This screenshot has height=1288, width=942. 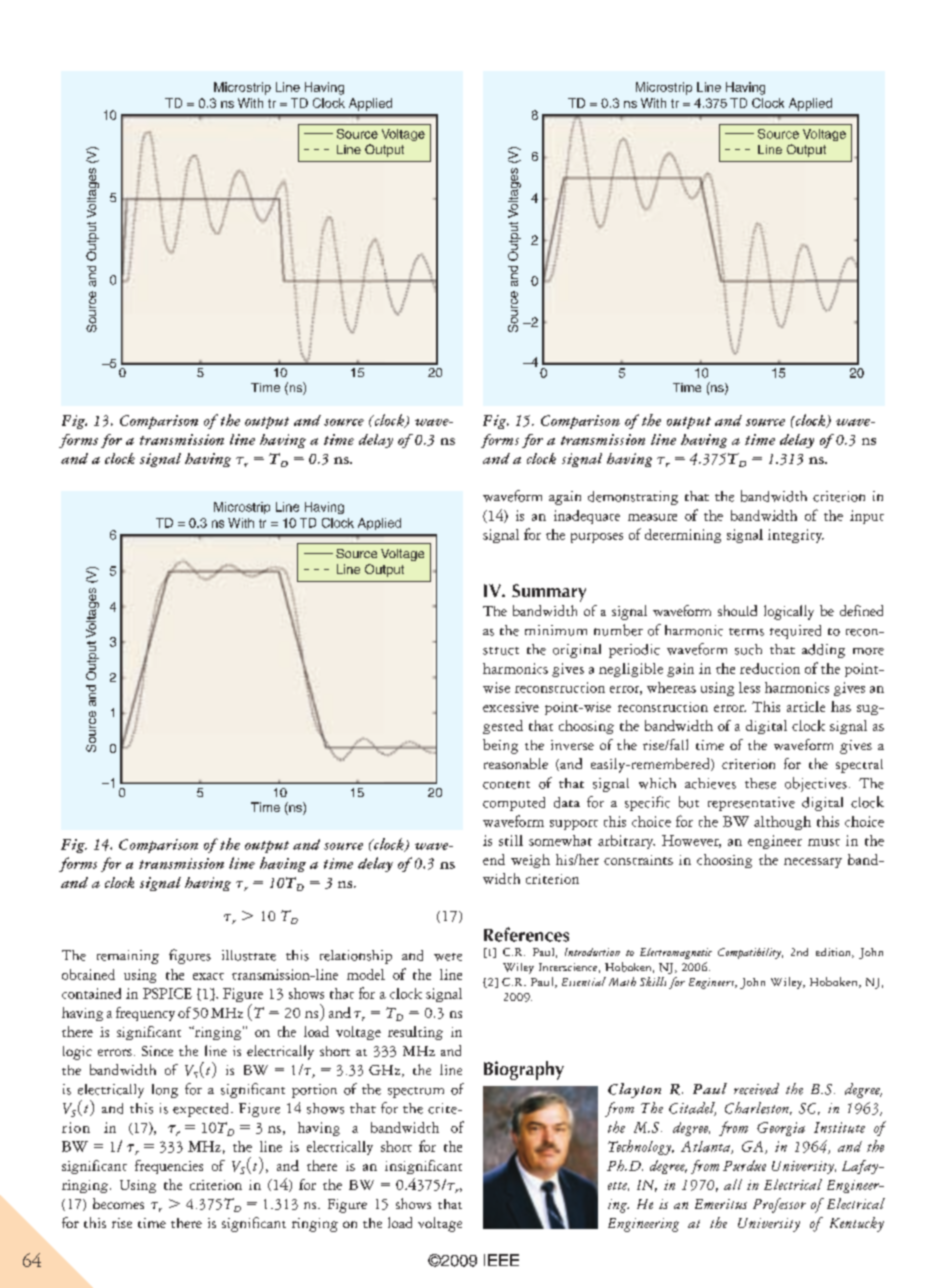 I want to click on inadequate, so click(x=587, y=517).
